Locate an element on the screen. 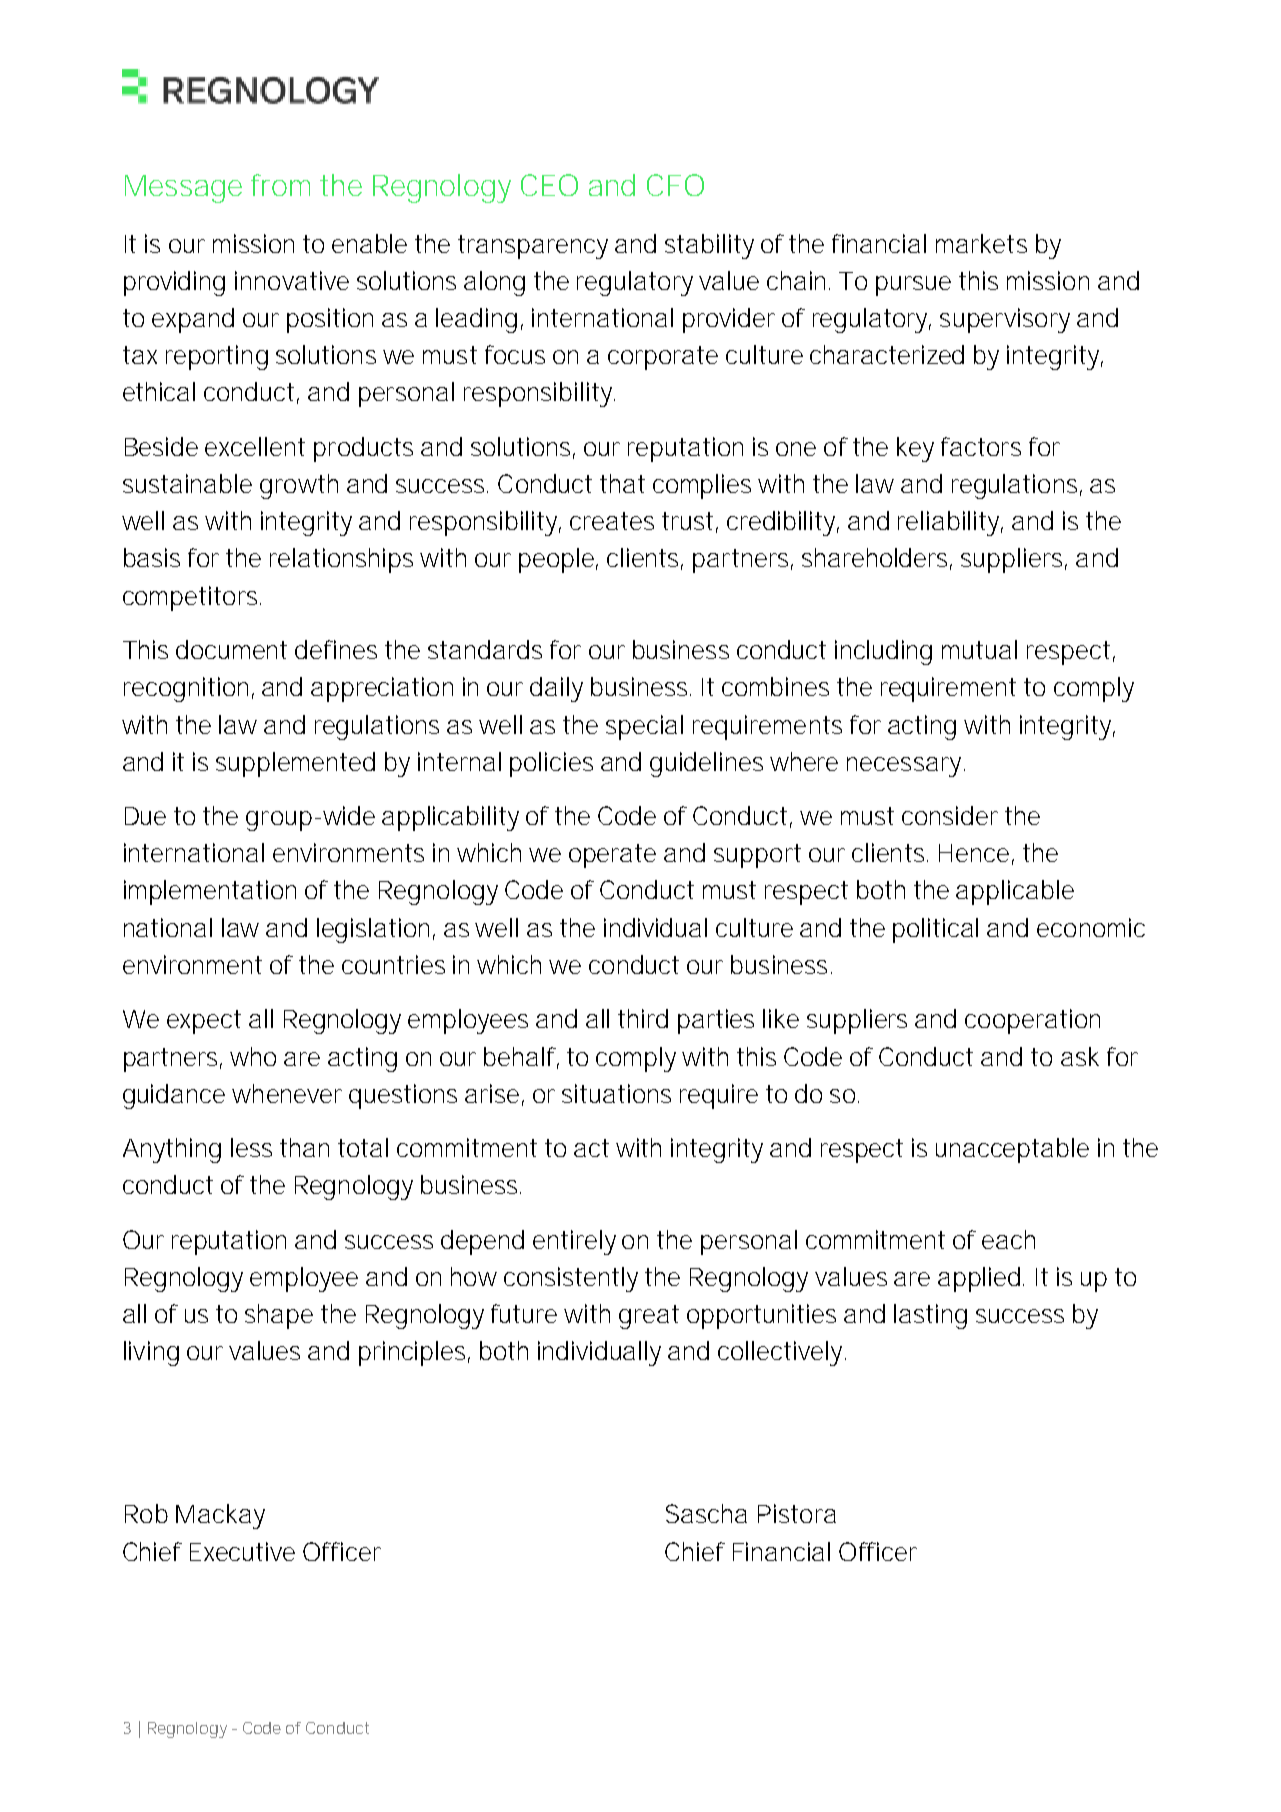  reliability is located at coordinates (950, 523).
